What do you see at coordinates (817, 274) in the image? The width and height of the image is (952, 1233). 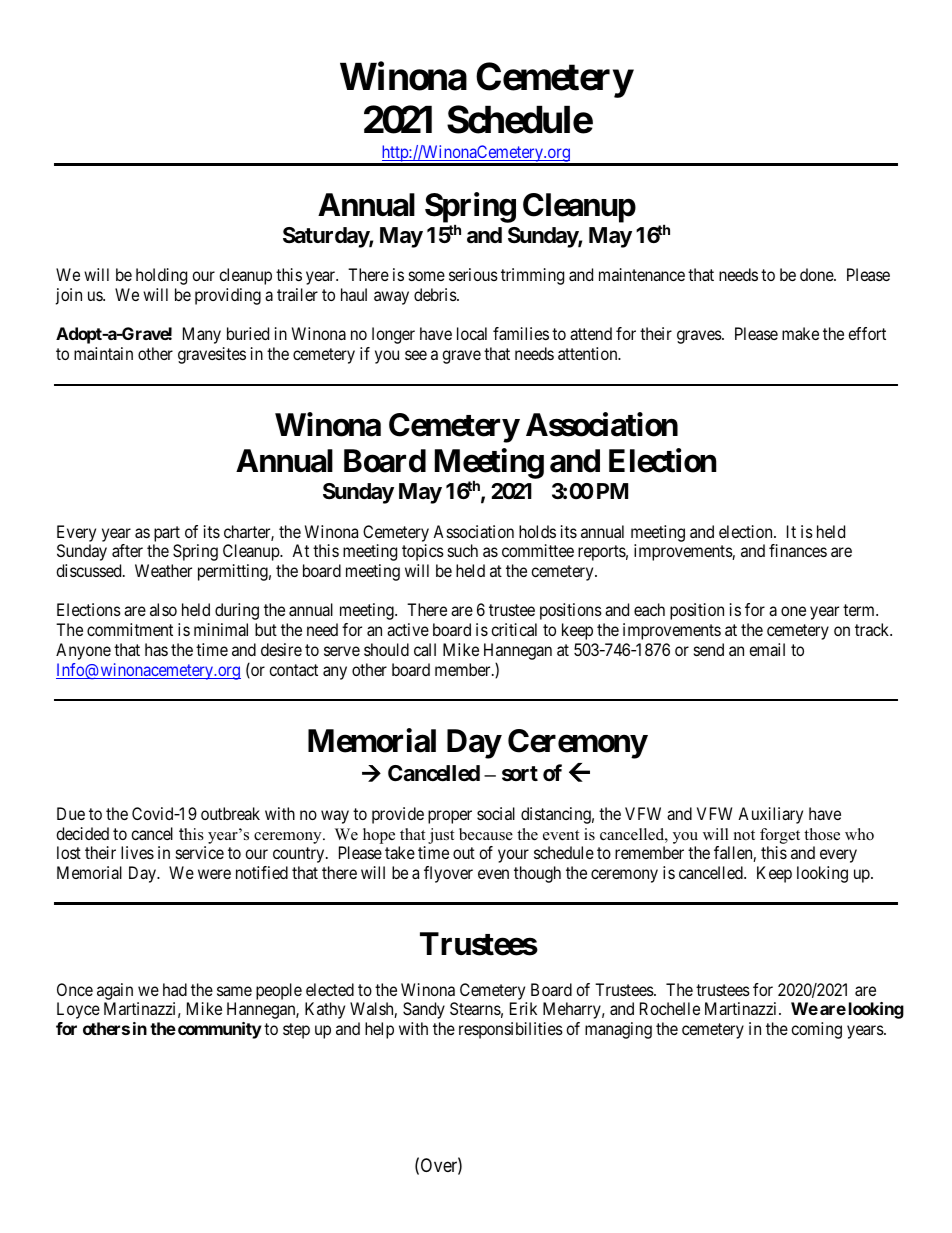 I see `done` at bounding box center [817, 274].
